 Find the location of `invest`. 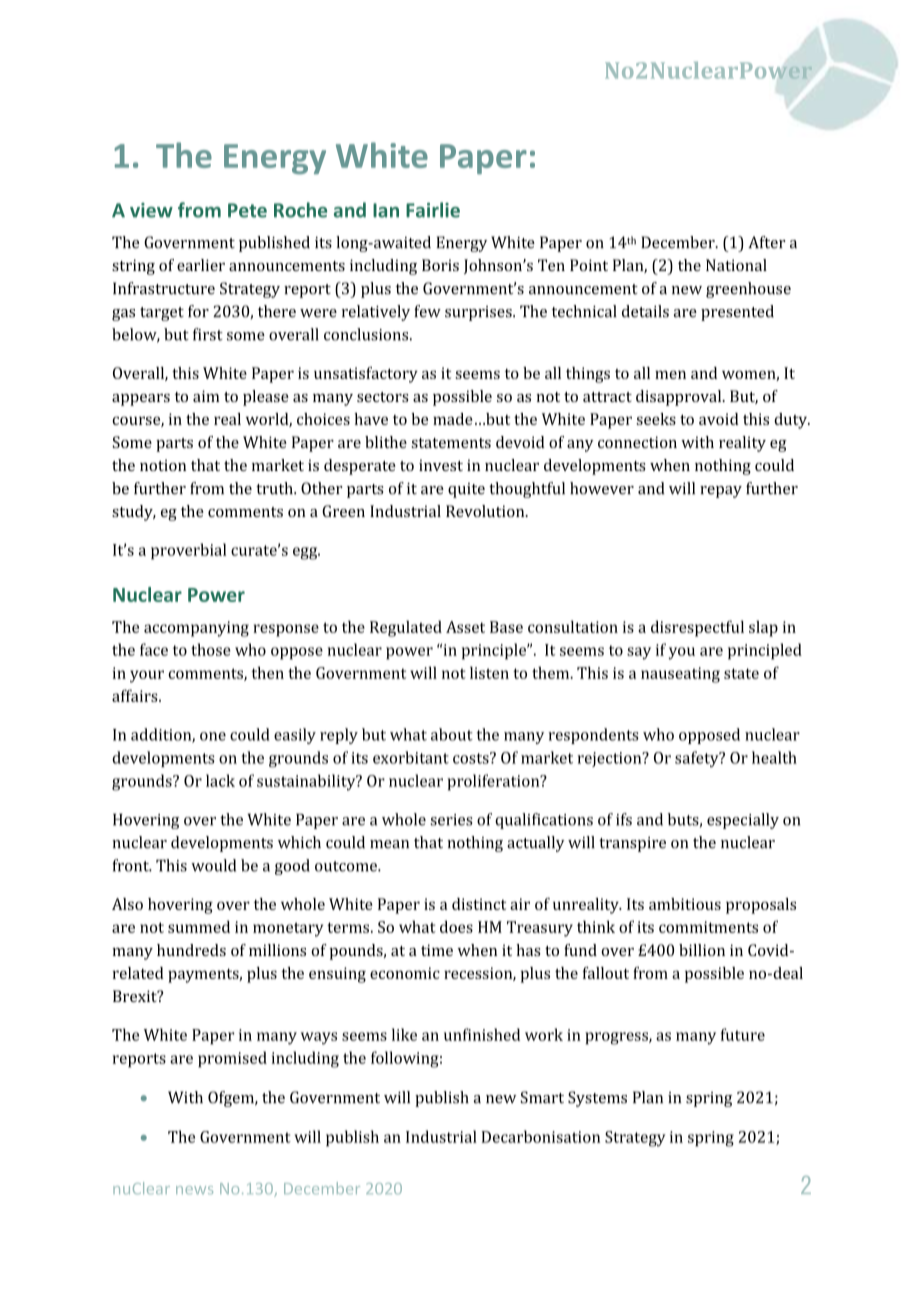

invest is located at coordinates (441, 465).
